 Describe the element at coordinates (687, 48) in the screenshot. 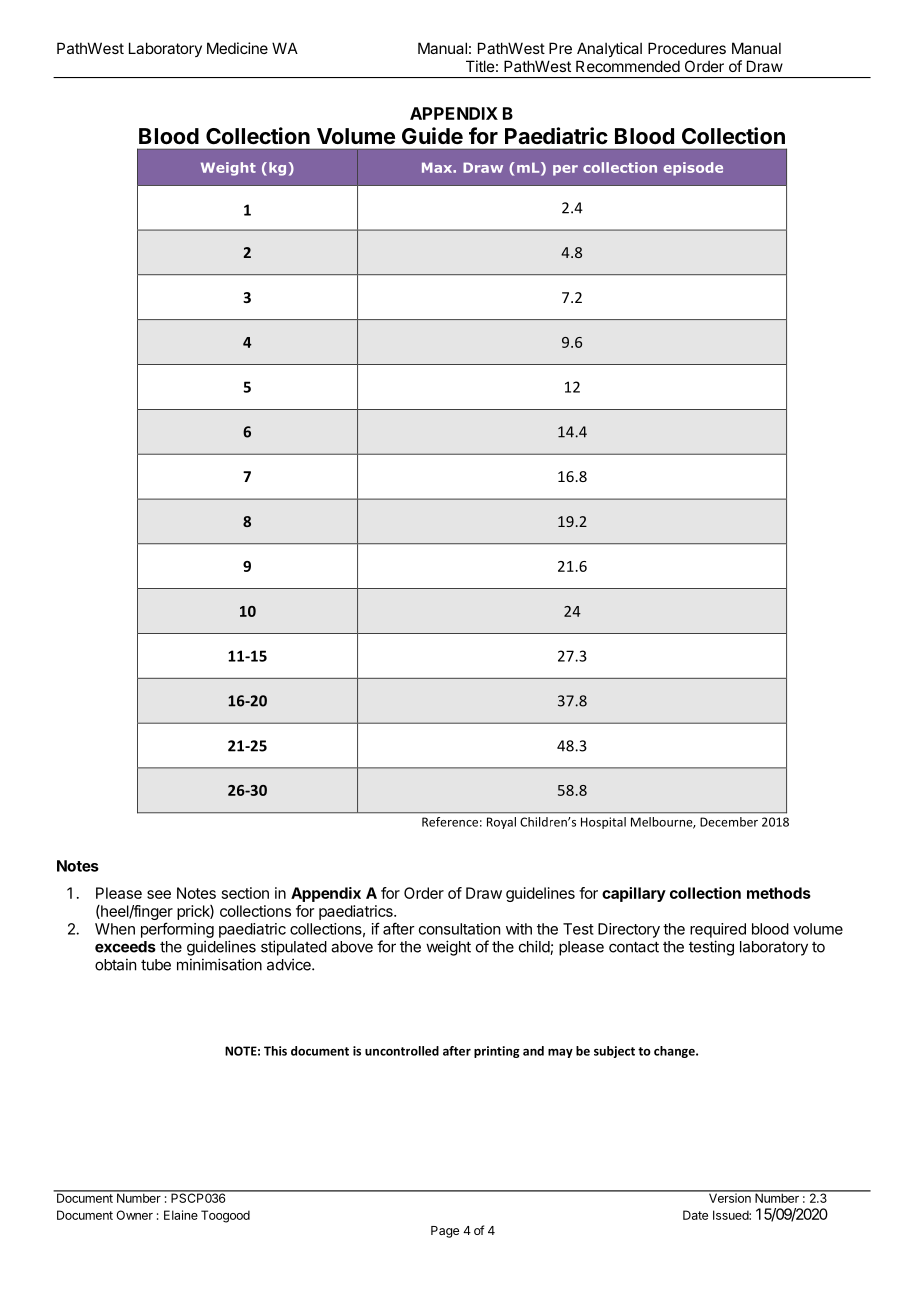

I see `Procedures` at that location.
